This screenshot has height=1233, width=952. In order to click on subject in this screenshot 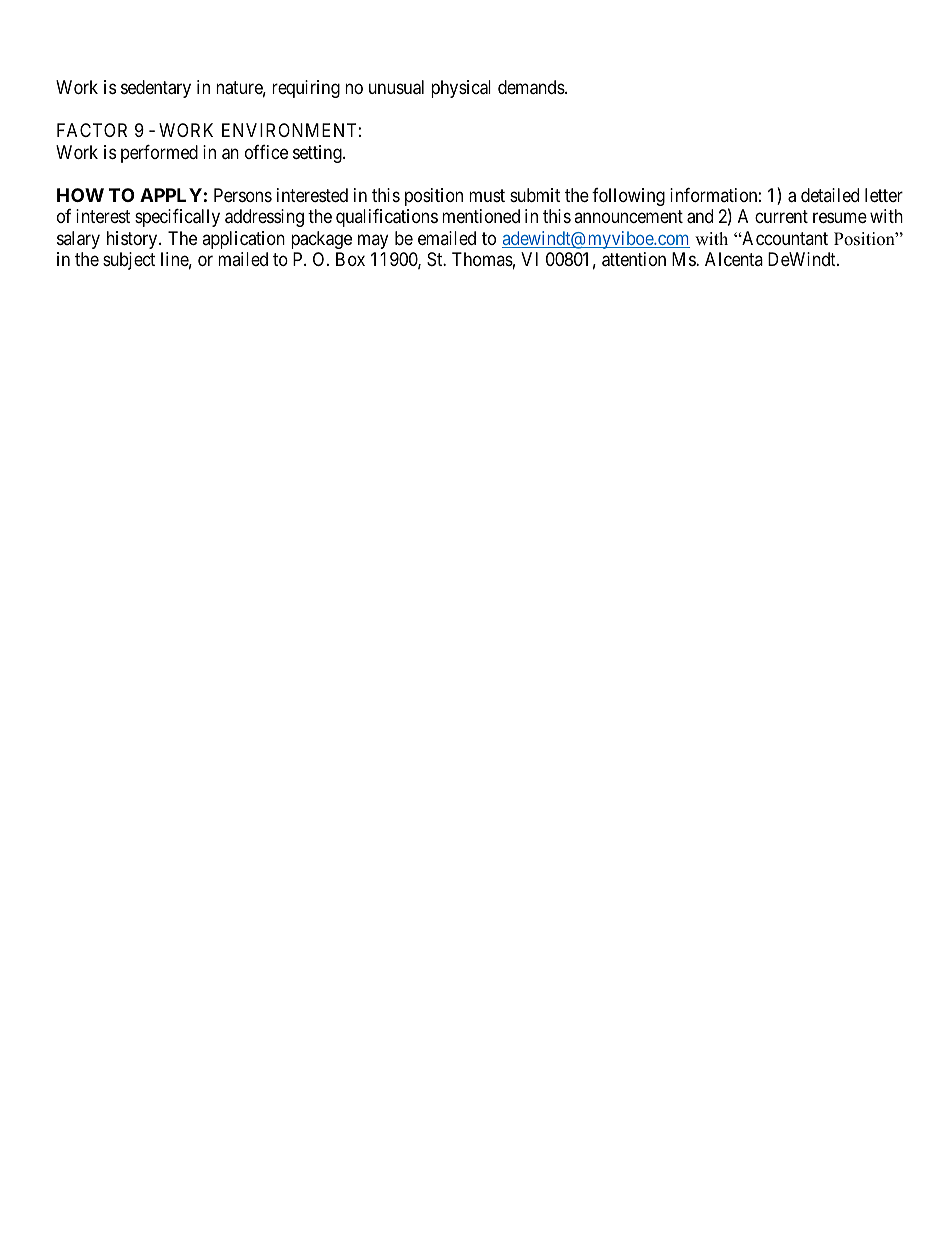, I will do `click(129, 261)`.
